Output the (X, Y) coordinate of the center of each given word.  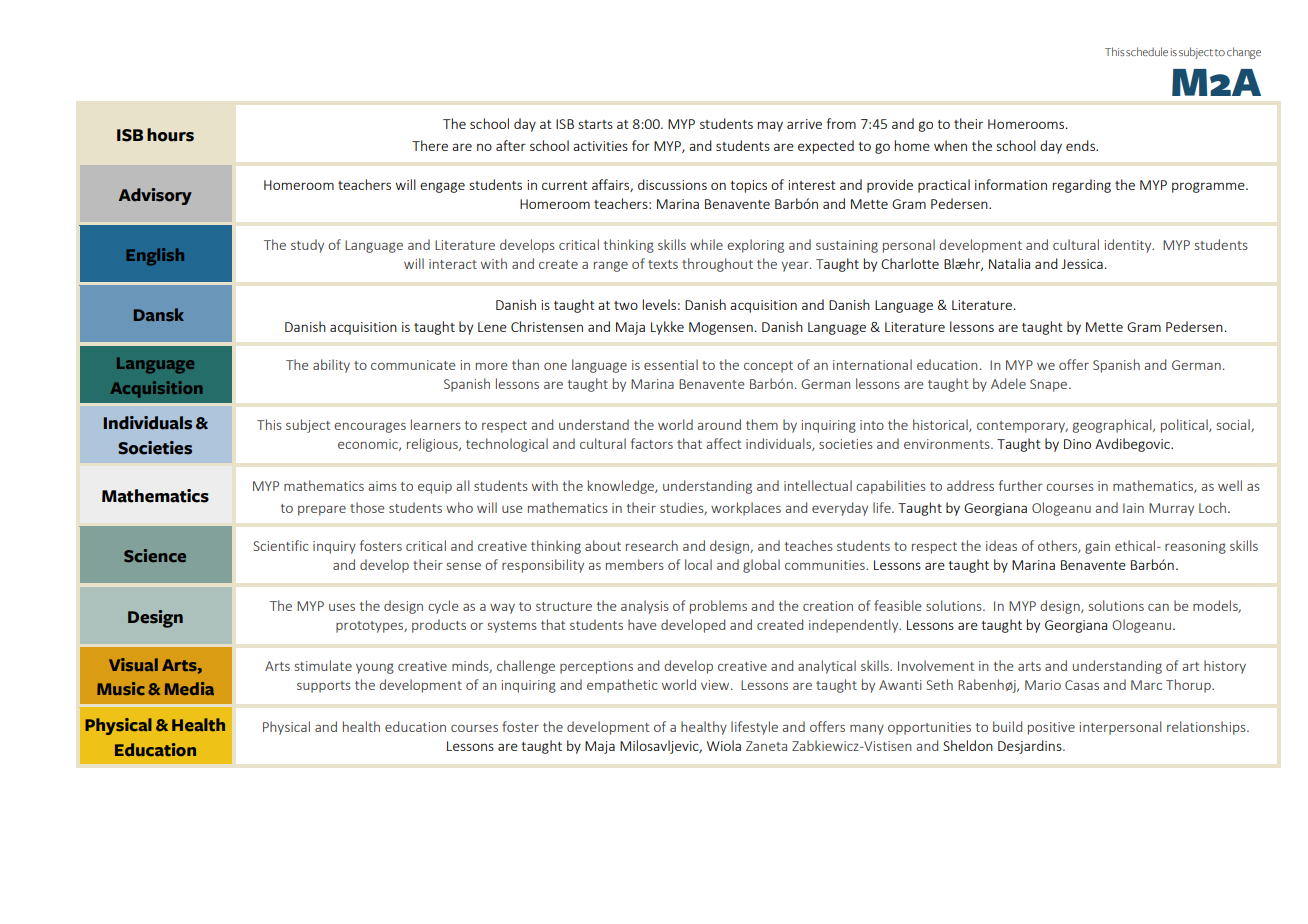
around (719, 424)
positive (1051, 728)
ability (331, 366)
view (716, 685)
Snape (1050, 385)
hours (170, 135)
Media (189, 688)
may (770, 126)
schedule (1147, 51)
